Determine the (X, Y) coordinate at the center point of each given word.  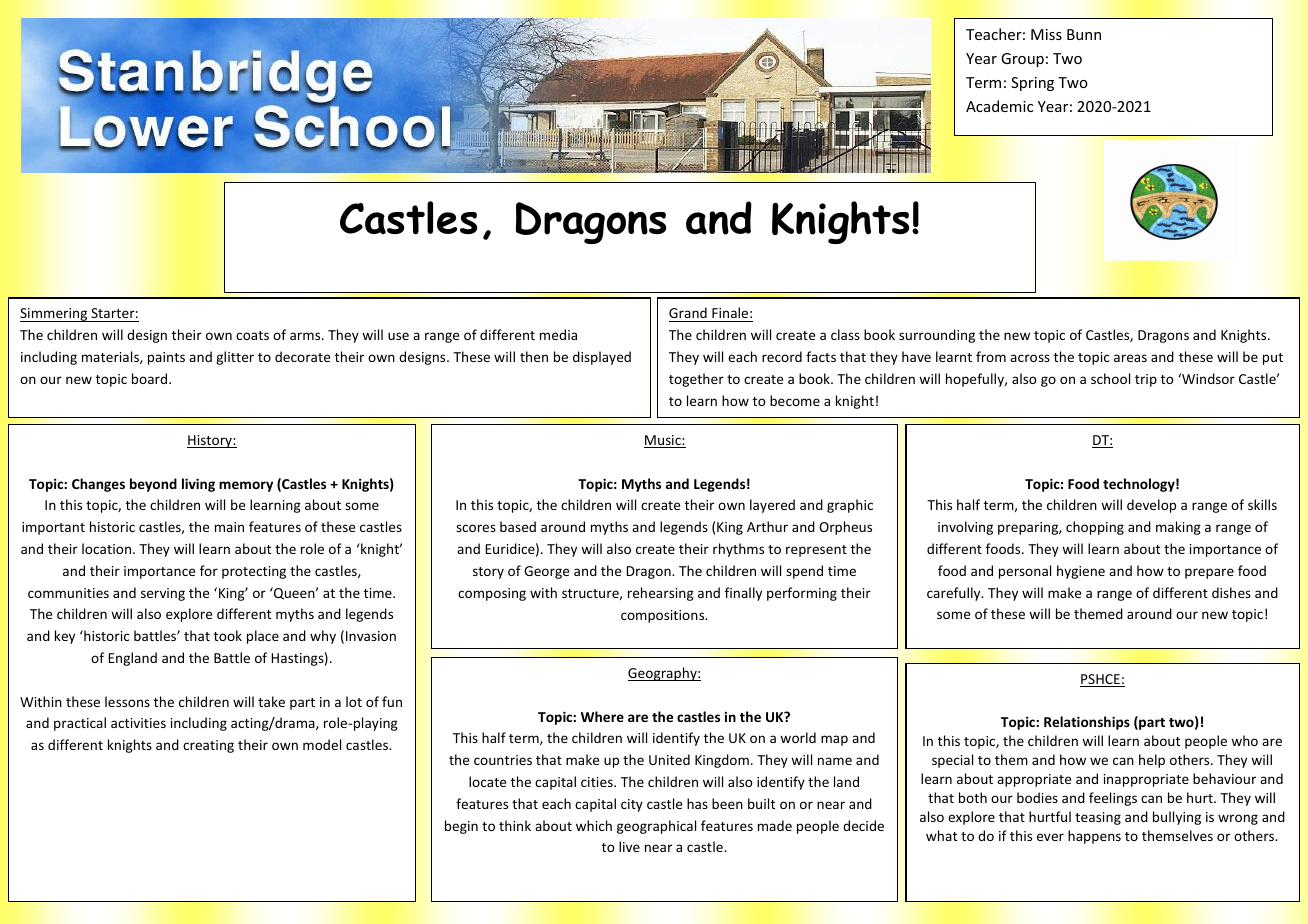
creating (208, 746)
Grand (689, 314)
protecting (254, 572)
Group (1022, 60)
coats (252, 335)
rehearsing (661, 594)
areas (1130, 358)
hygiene (1081, 572)
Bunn (1084, 34)
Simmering (55, 315)
